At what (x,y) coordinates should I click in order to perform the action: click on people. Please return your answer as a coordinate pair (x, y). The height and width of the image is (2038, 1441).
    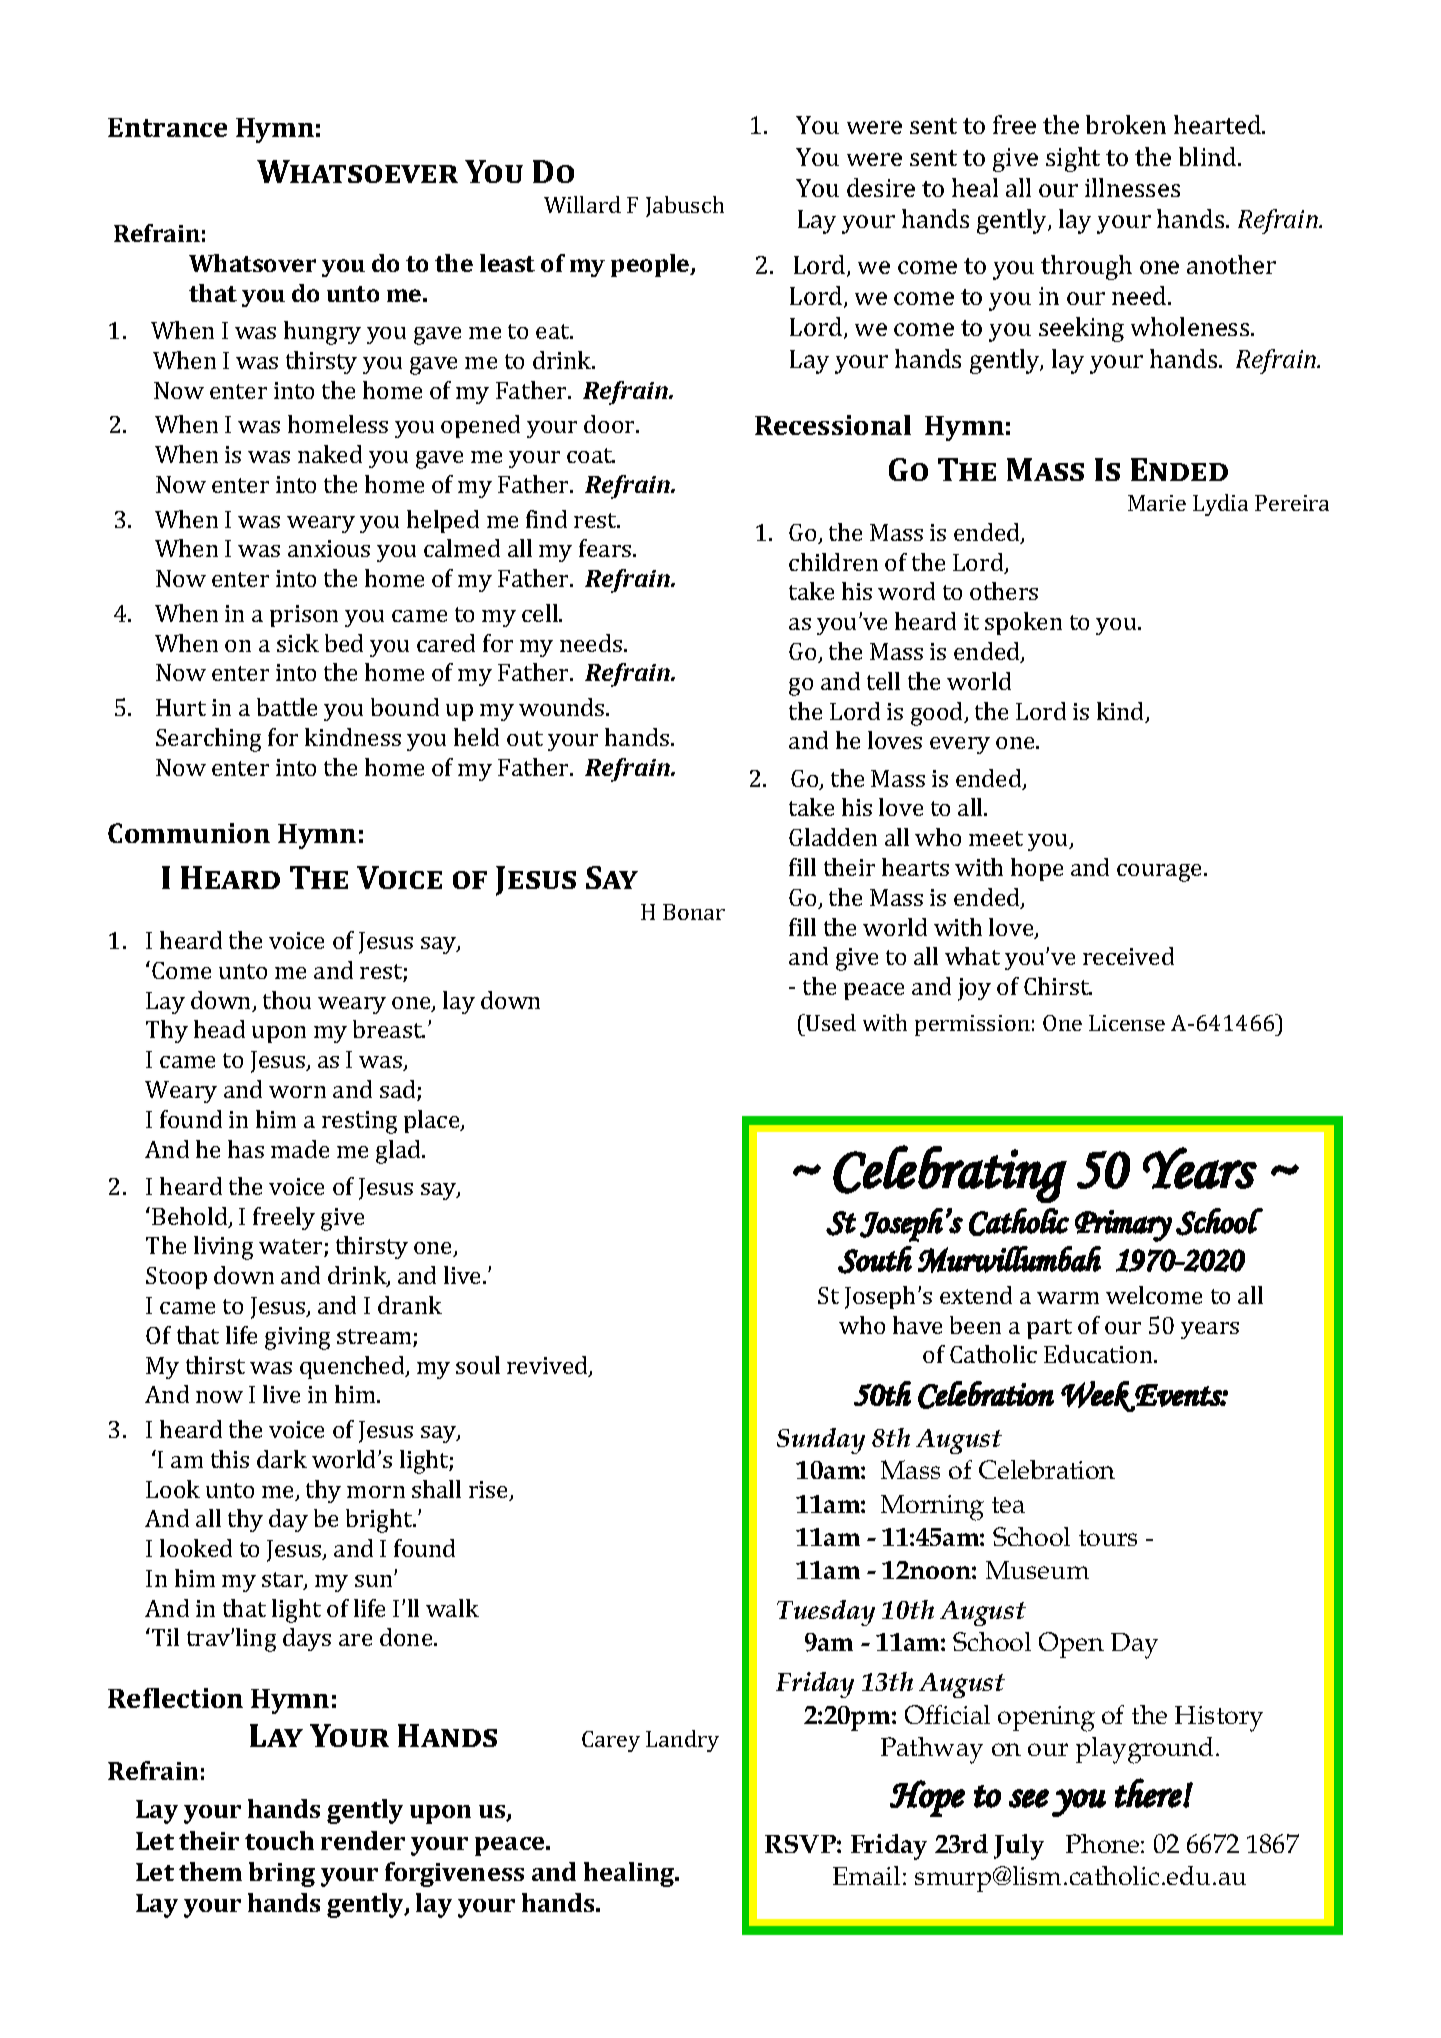
    Looking at the image, I should click on (651, 265).
